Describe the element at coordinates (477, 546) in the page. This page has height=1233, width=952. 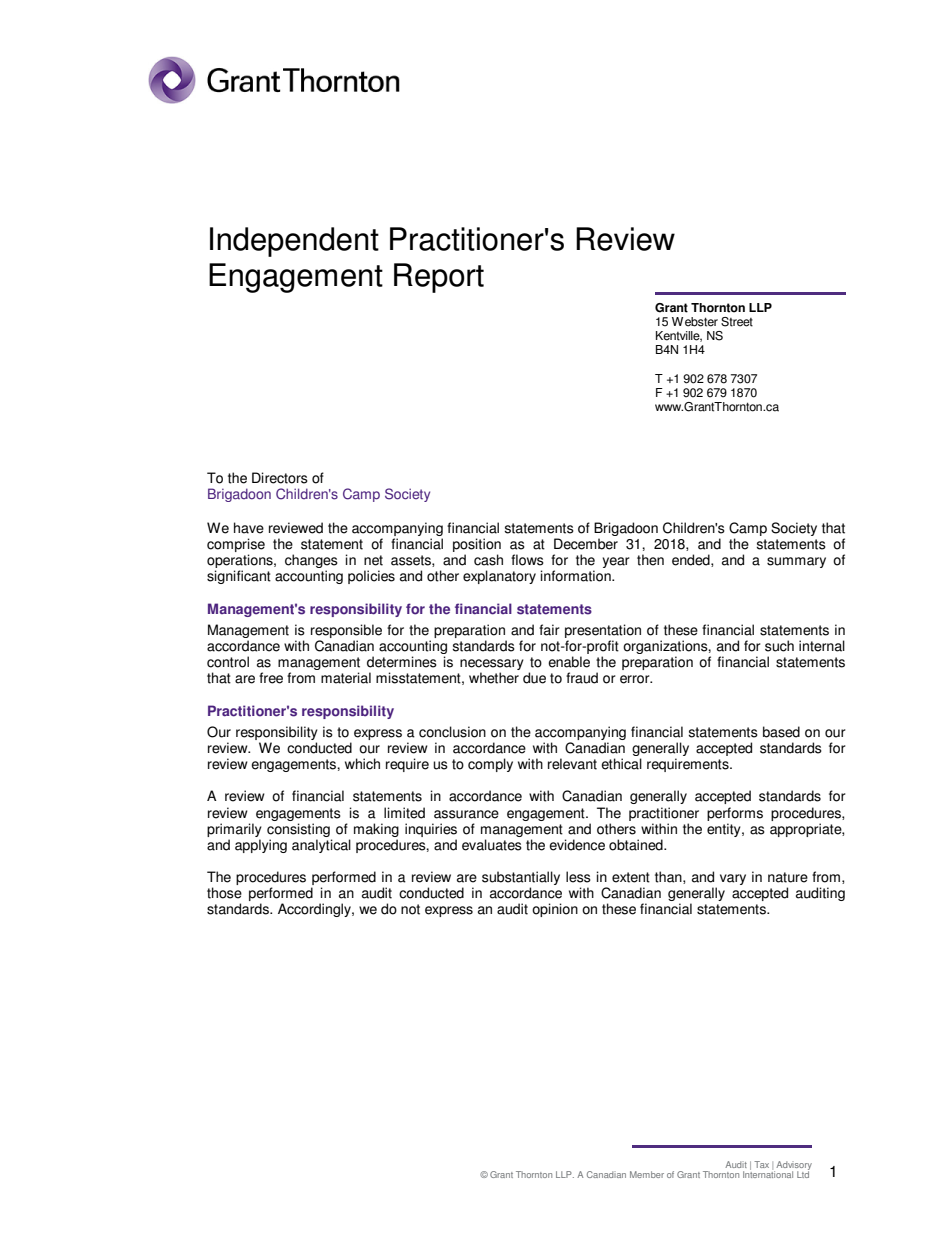
I see `position` at that location.
